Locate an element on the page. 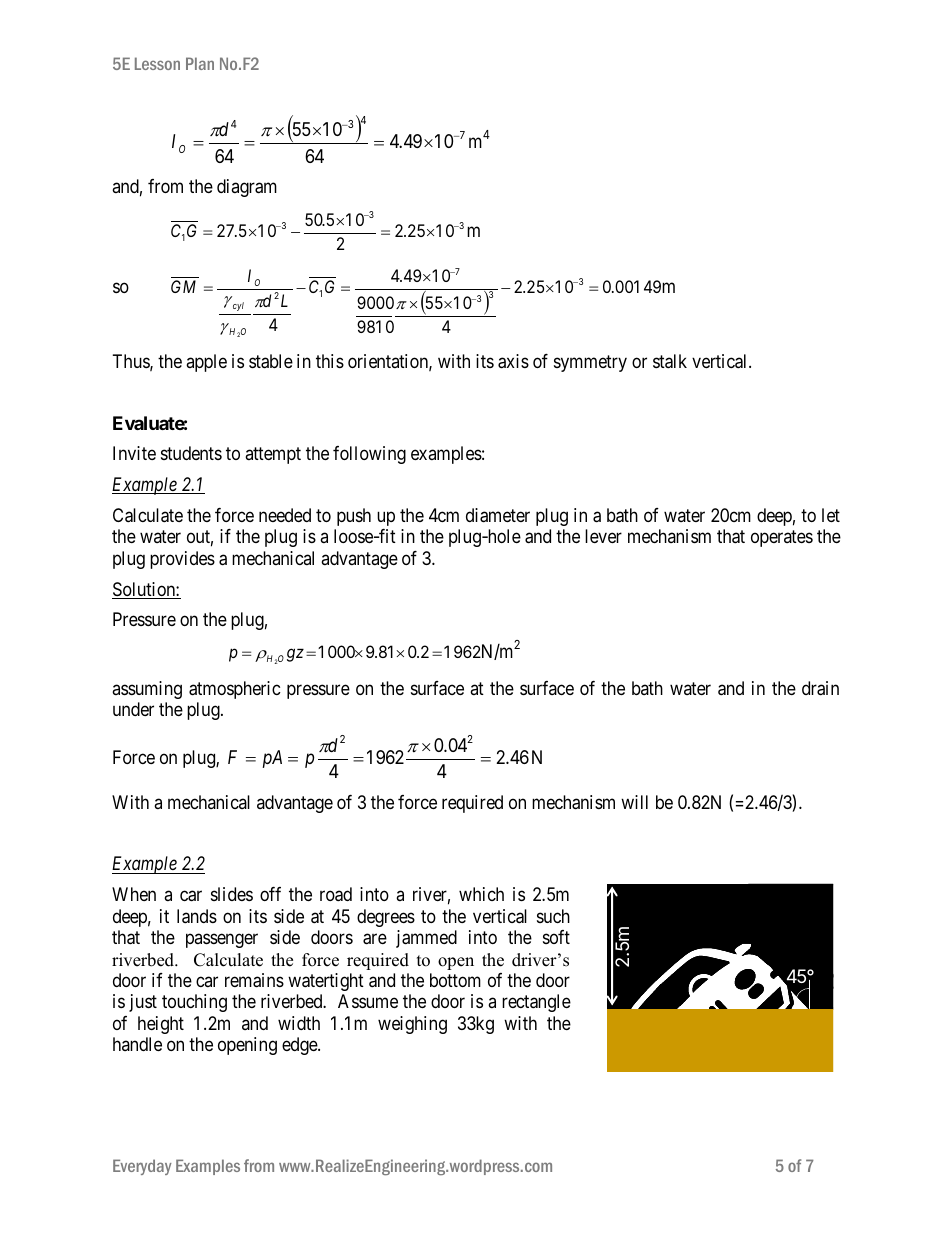  Plan is located at coordinates (200, 63).
